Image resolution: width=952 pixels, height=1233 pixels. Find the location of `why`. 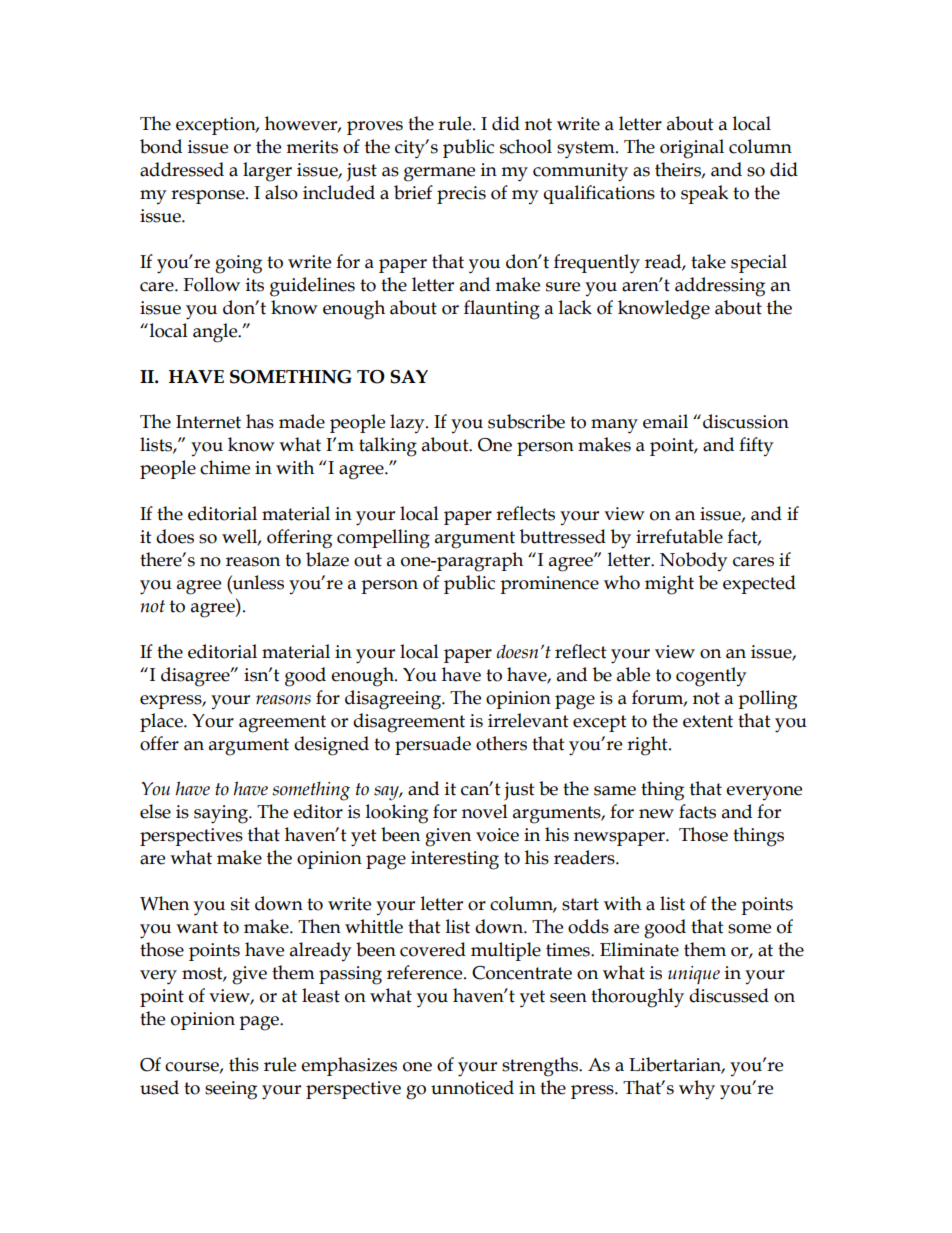

why is located at coordinates (697, 1090).
